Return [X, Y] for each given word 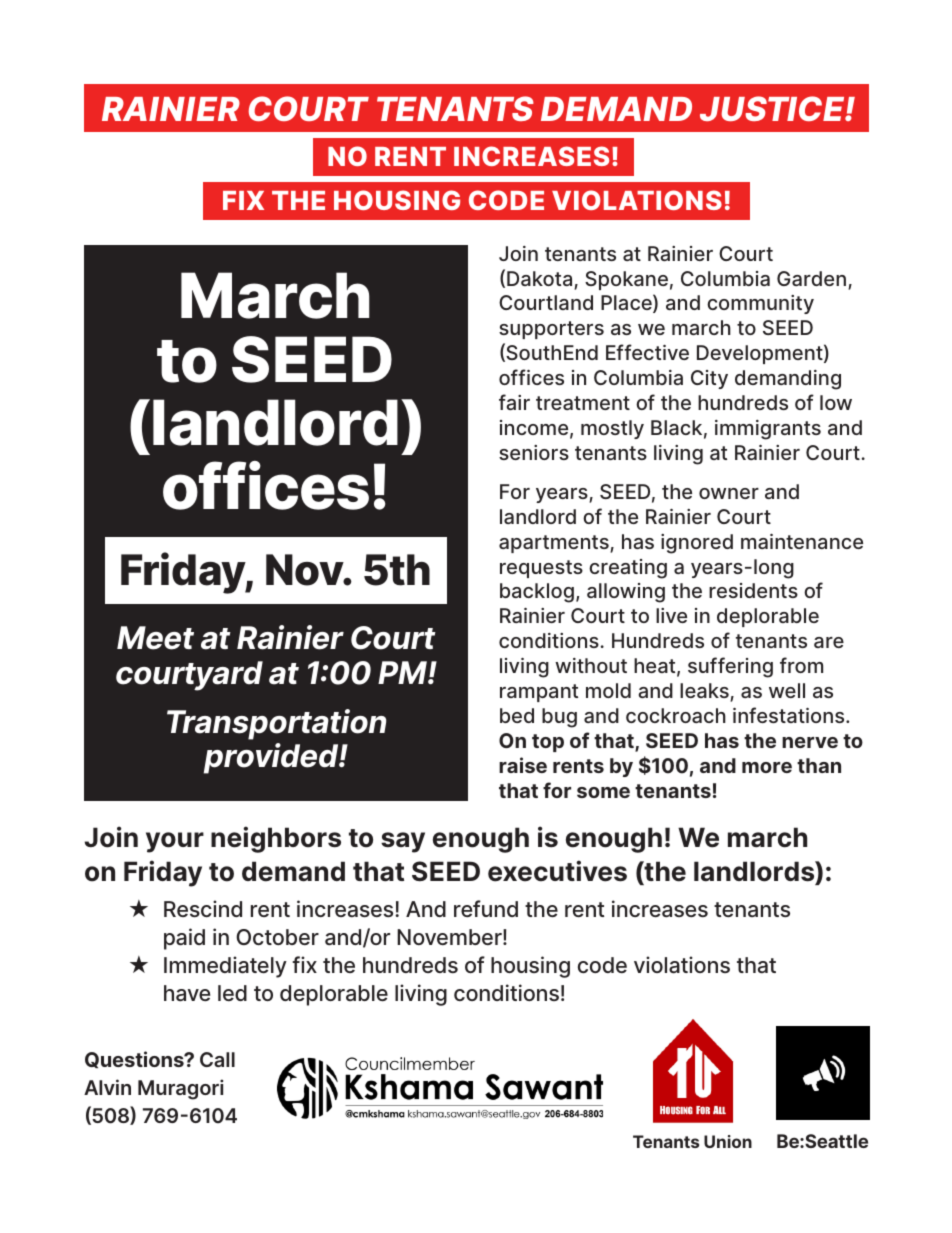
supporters [551, 330]
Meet [155, 638]
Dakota [541, 280]
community [760, 304]
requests [541, 569]
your [175, 842]
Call [217, 1059]
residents [753, 590]
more [767, 767]
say [403, 842]
